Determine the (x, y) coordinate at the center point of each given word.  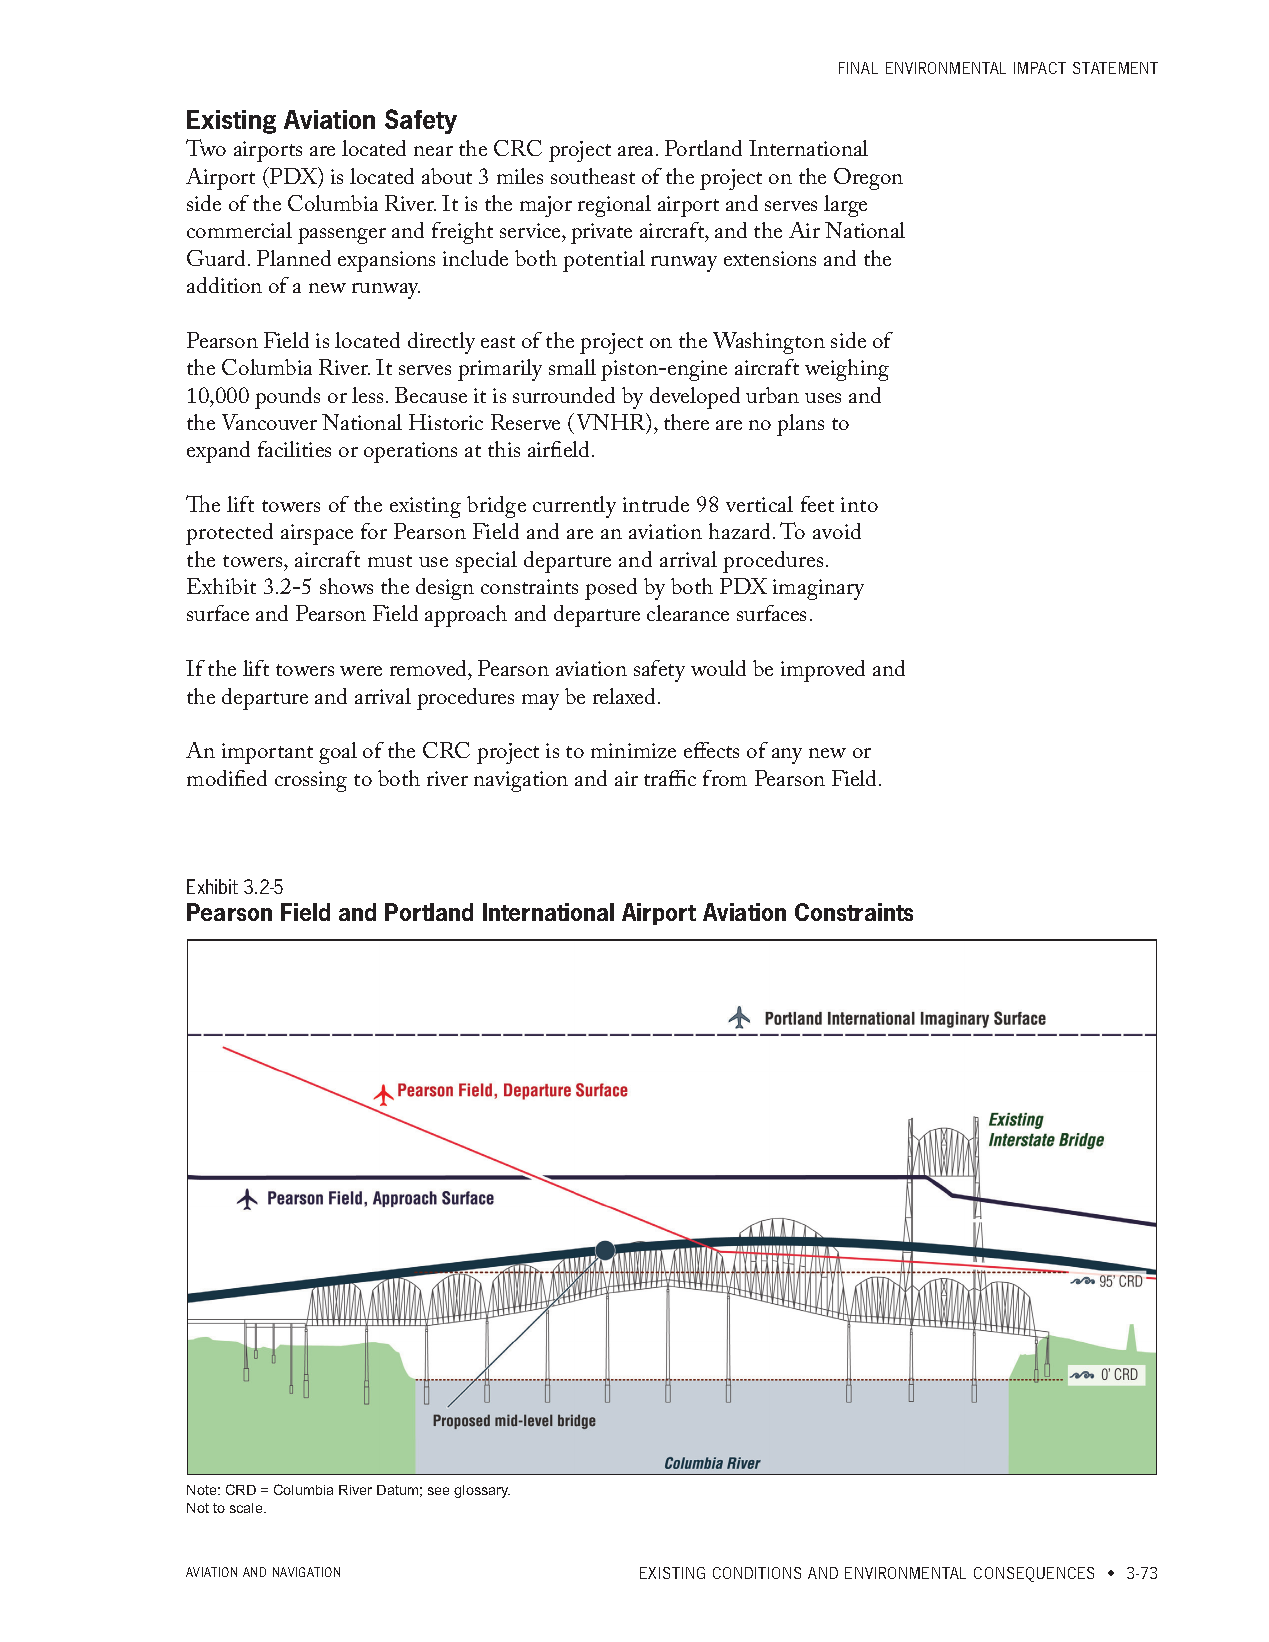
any (787, 756)
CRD (241, 1489)
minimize (633, 750)
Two (206, 147)
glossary (482, 1491)
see (438, 1491)
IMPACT (1040, 68)
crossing (311, 781)
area (637, 151)
